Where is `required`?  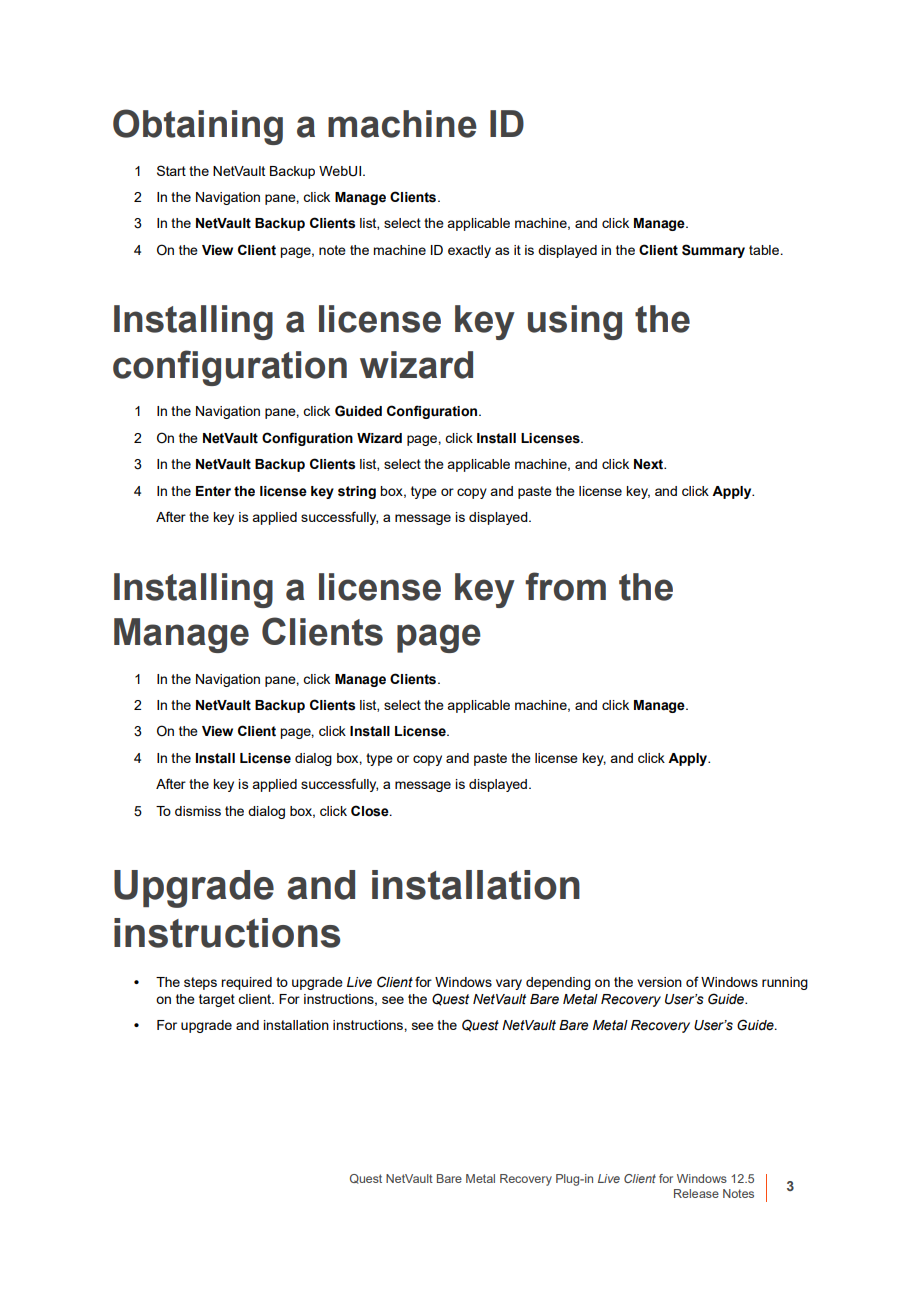
required is located at coordinates (246, 983).
